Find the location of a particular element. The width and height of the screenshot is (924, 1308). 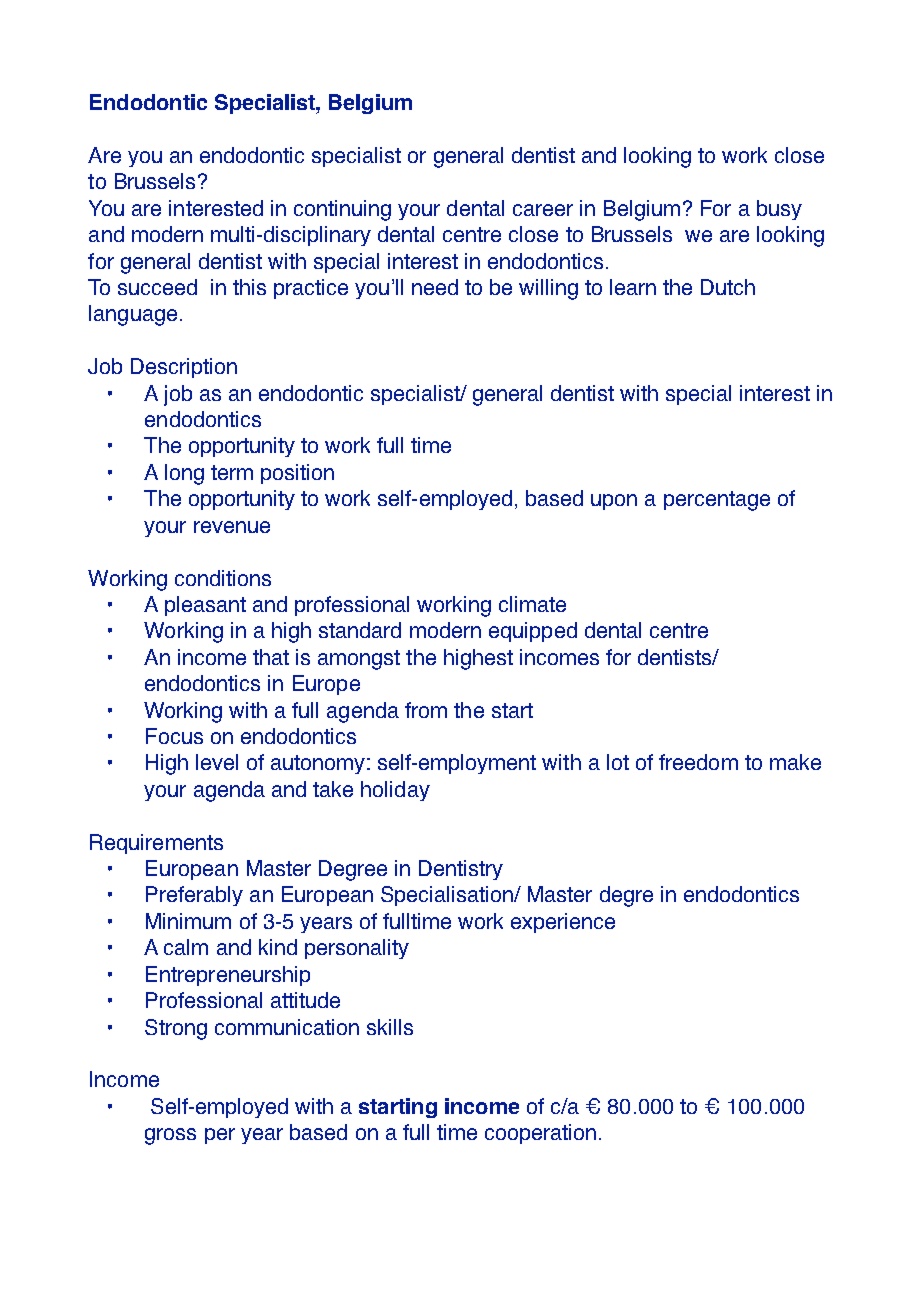

holiday is located at coordinates (395, 791).
